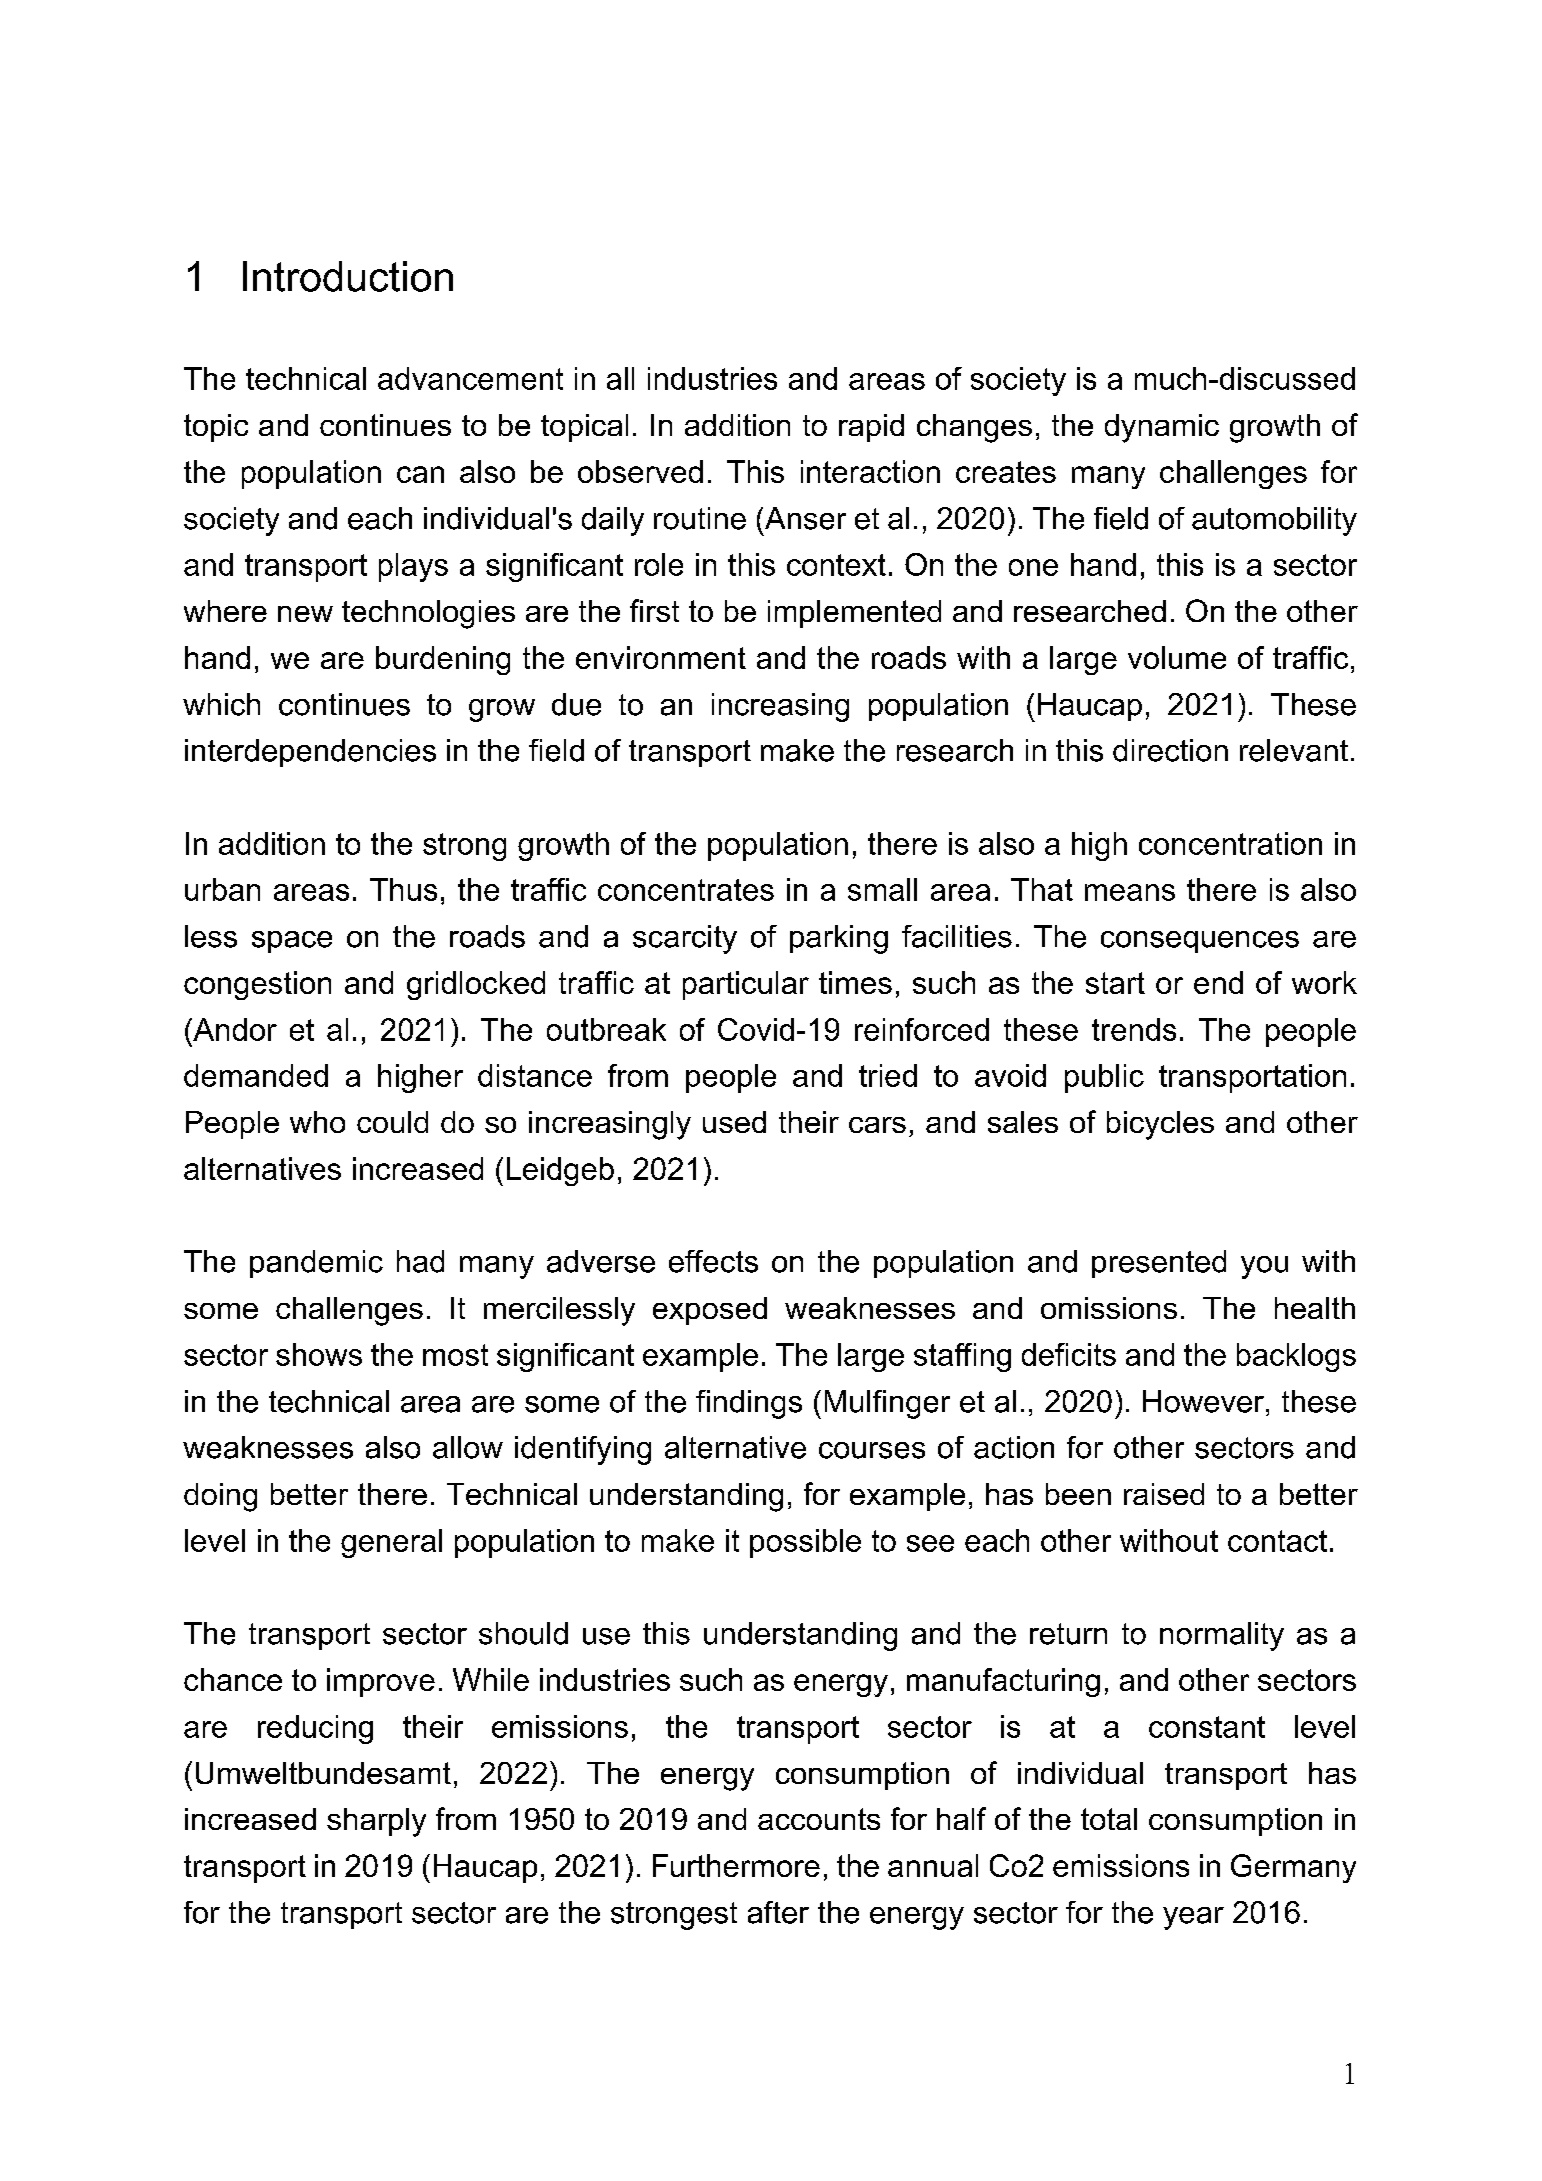 Image resolution: width=1542 pixels, height=2181 pixels. What do you see at coordinates (1193, 1918) in the screenshot?
I see `year` at bounding box center [1193, 1918].
